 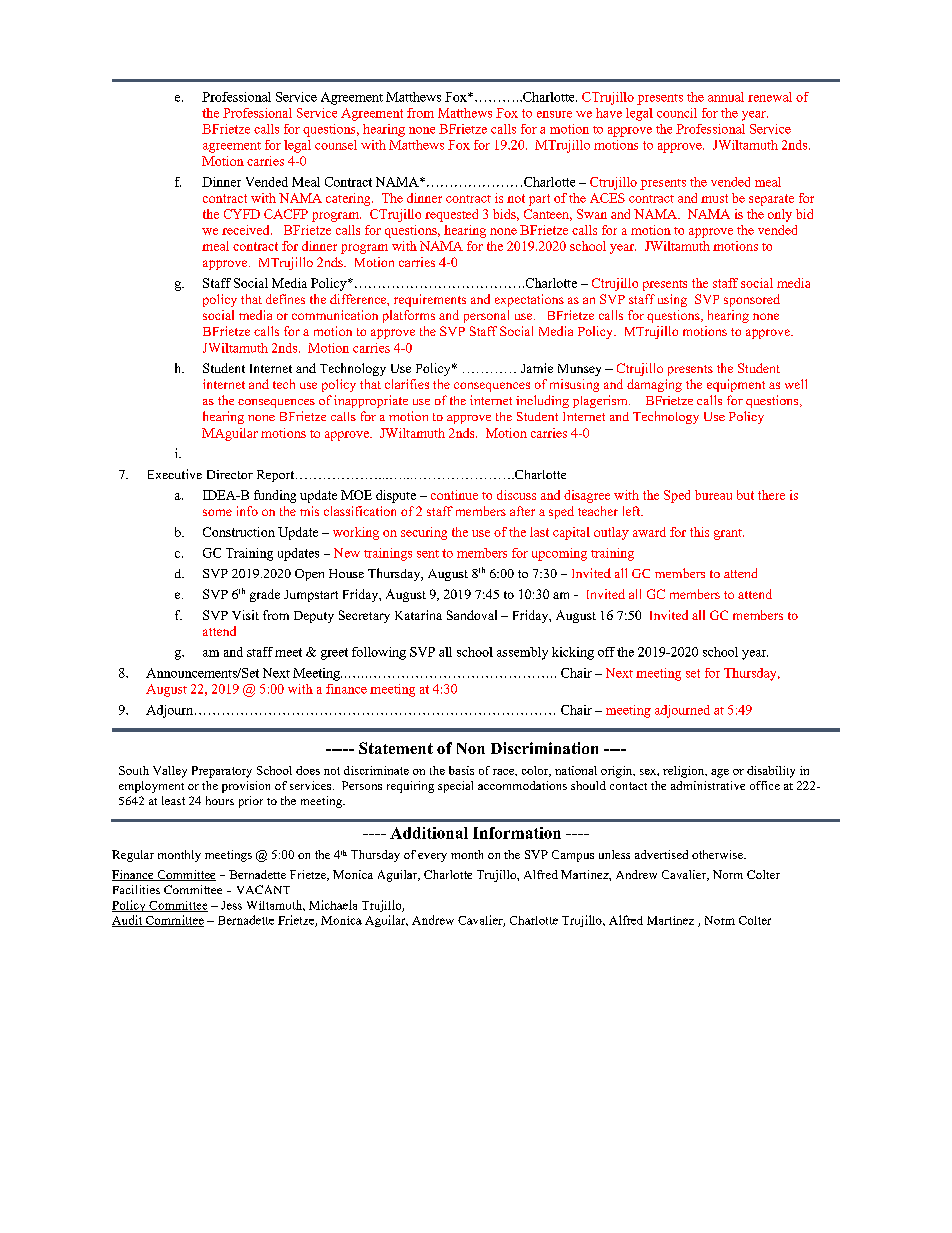 What do you see at coordinates (454, 495) in the page?
I see `continue` at bounding box center [454, 495].
